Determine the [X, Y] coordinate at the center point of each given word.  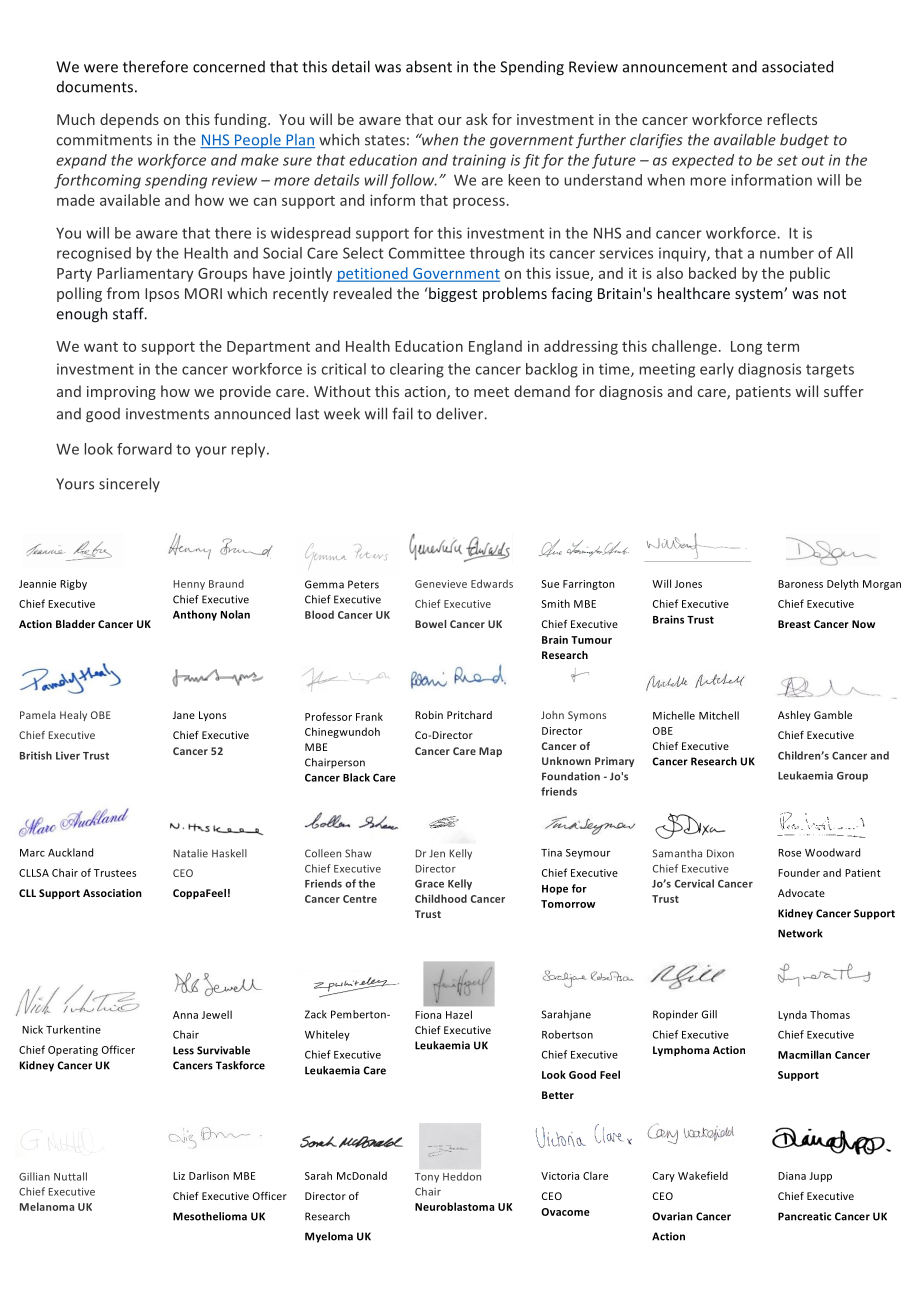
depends [129, 120]
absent [429, 66]
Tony [427, 1178]
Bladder [75, 624]
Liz [179, 1176]
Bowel [430, 624]
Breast [794, 624]
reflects [792, 119]
